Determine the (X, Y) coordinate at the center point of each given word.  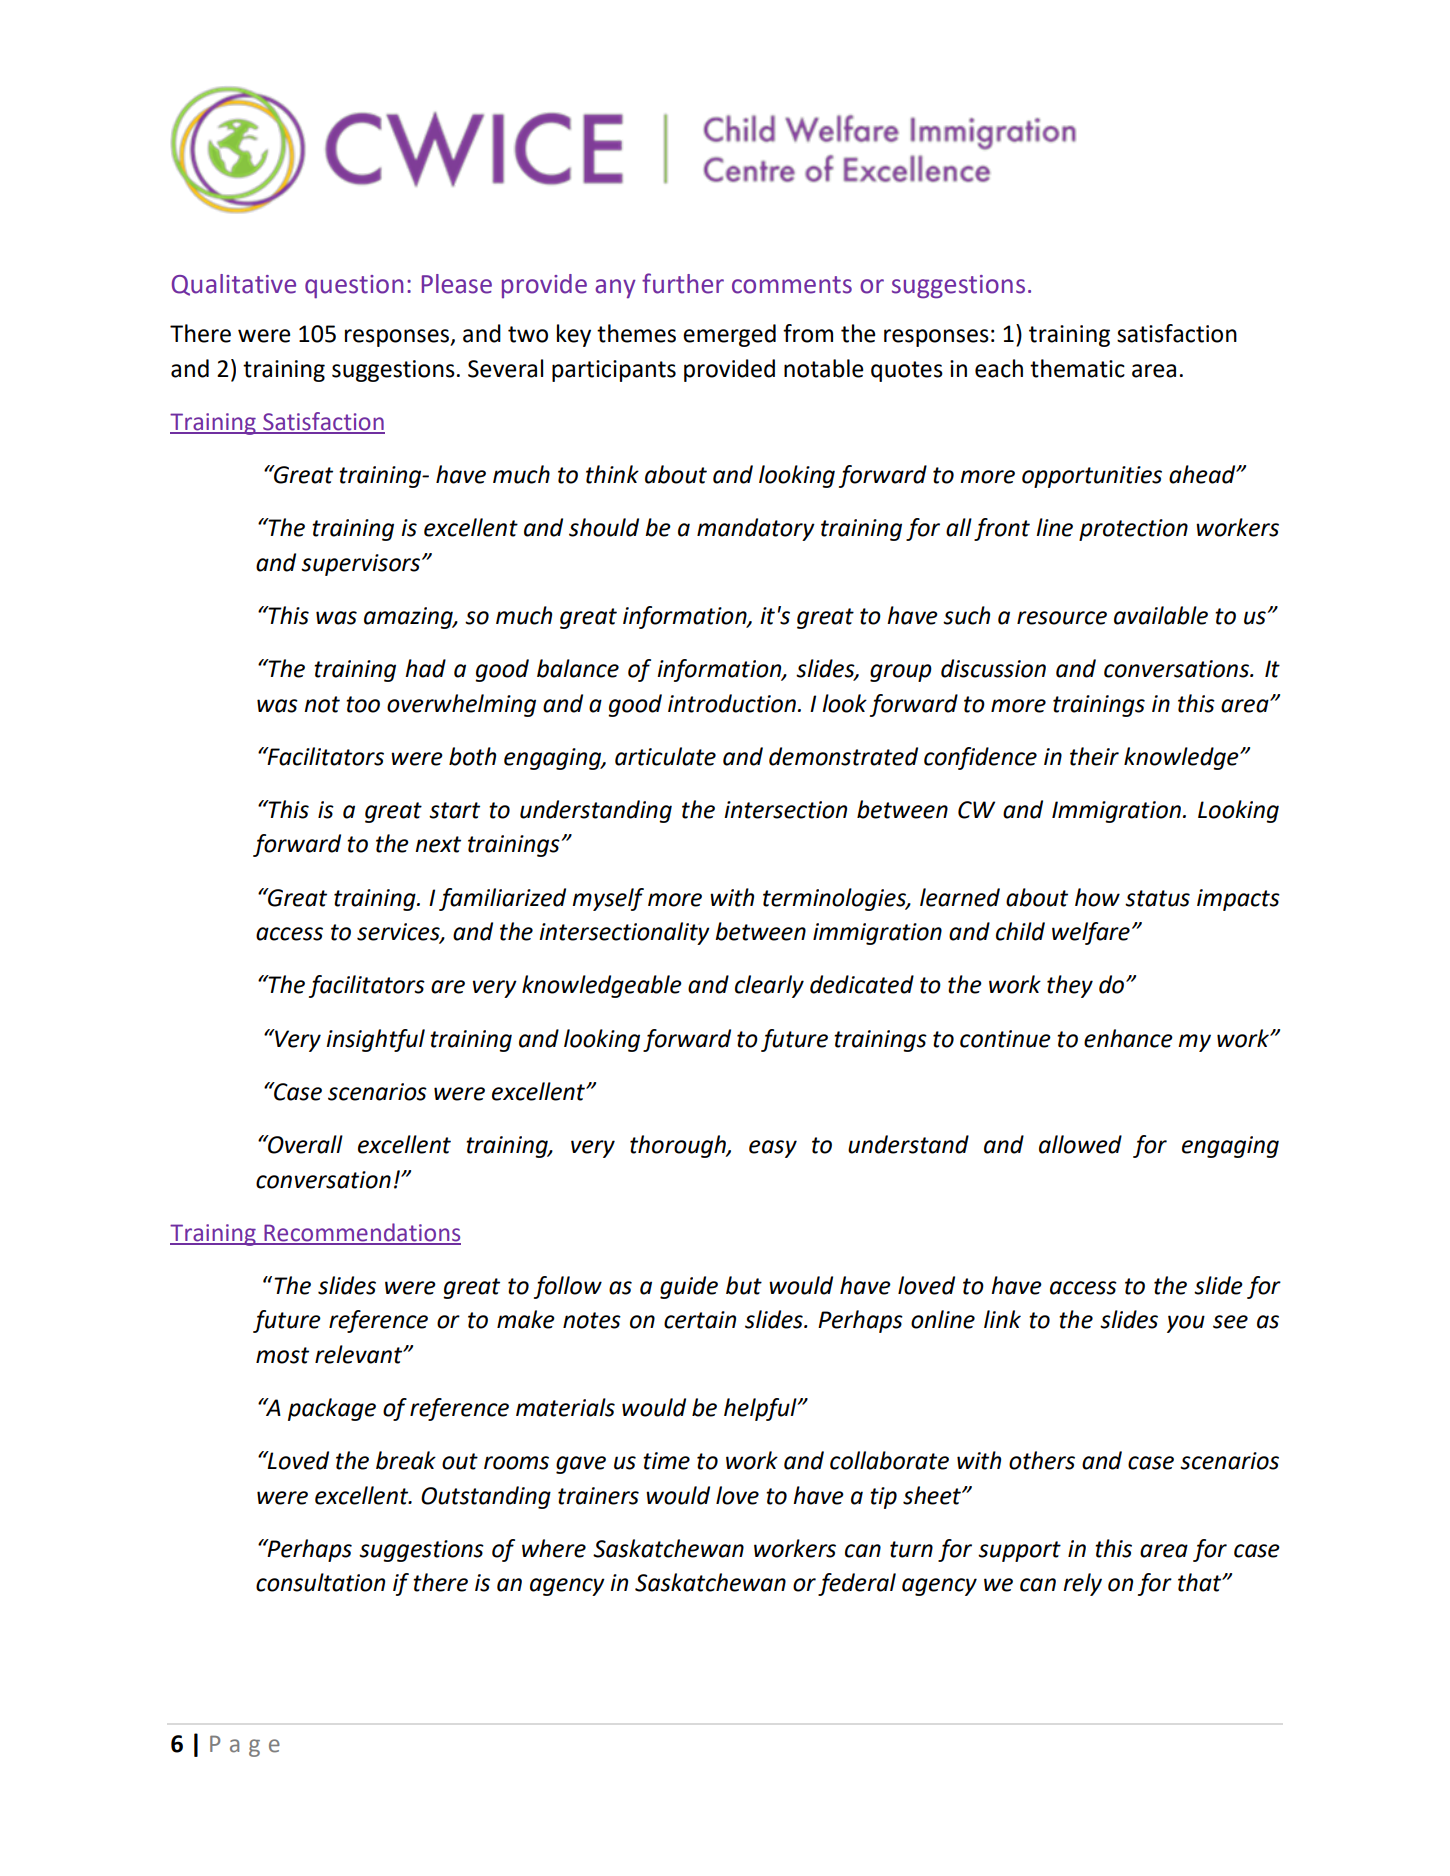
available (1161, 615)
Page (245, 1746)
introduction (732, 703)
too (363, 704)
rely (1082, 1584)
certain (700, 1320)
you (1186, 1324)
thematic (1077, 368)
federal (857, 1584)
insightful (375, 1040)
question (354, 287)
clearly (769, 986)
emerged (729, 335)
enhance (1128, 1038)
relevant (360, 1354)
